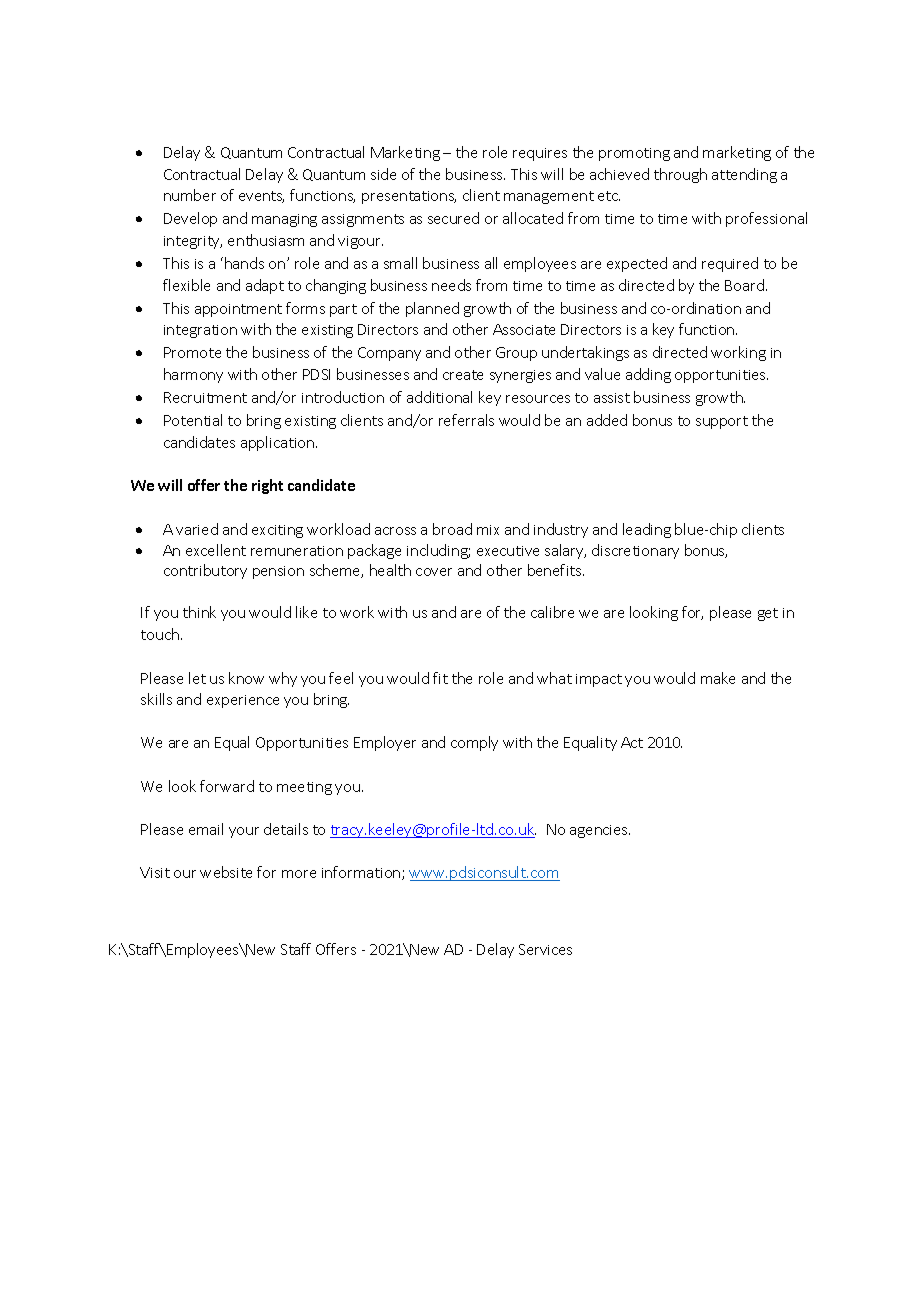 This screenshot has width=924, height=1308. What do you see at coordinates (680, 175) in the screenshot?
I see `through` at bounding box center [680, 175].
